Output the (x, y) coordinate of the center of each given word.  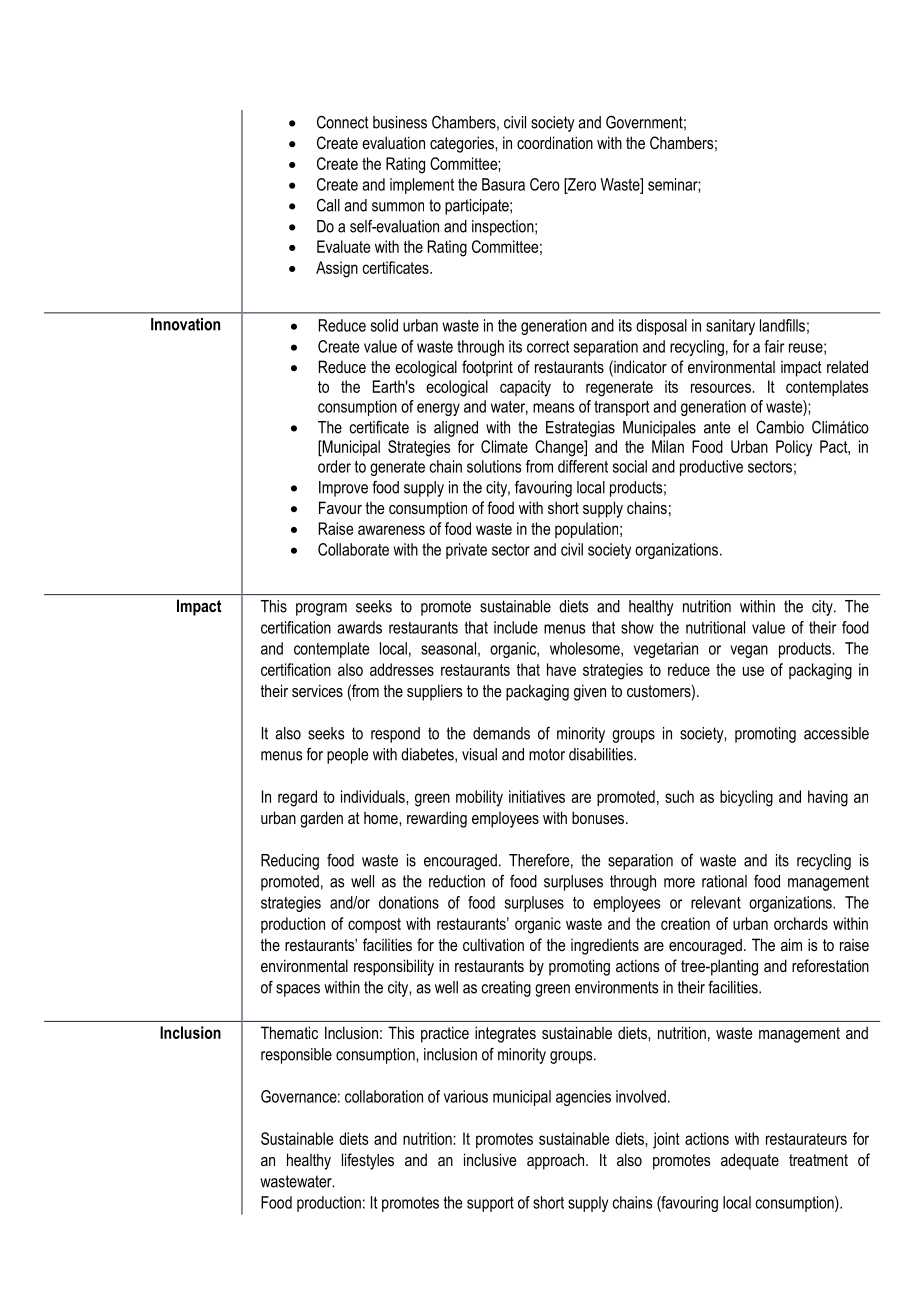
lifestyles (368, 1161)
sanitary (730, 327)
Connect (343, 122)
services (317, 690)
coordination (555, 142)
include (516, 627)
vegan (749, 651)
